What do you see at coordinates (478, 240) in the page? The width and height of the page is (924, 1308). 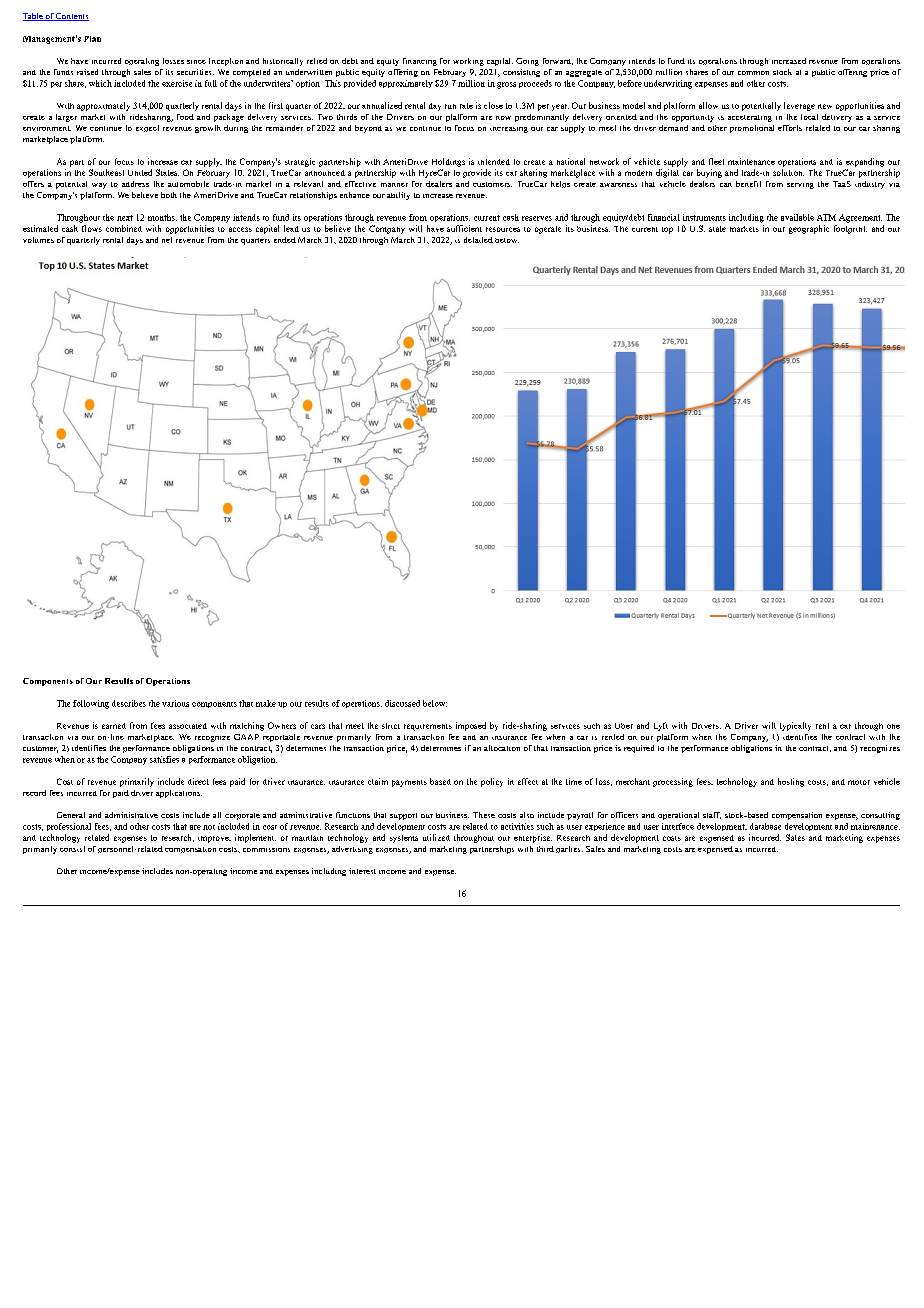 I see `detailed` at bounding box center [478, 240].
